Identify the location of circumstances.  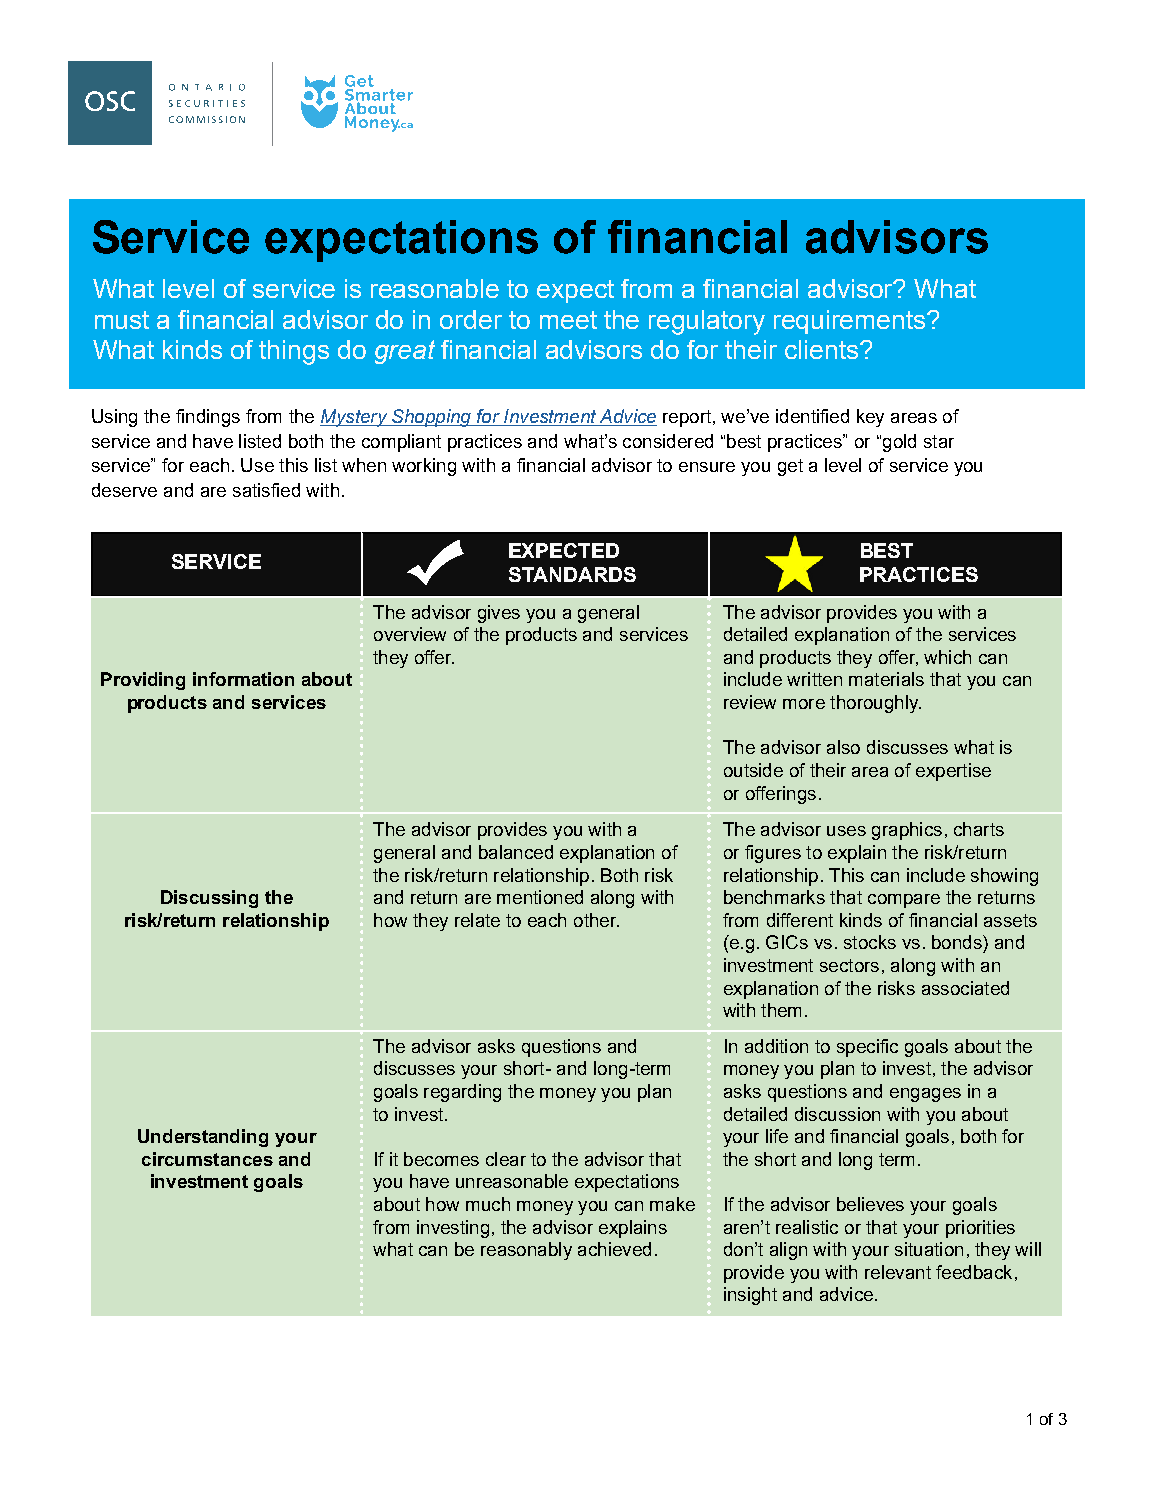
(207, 1159).
